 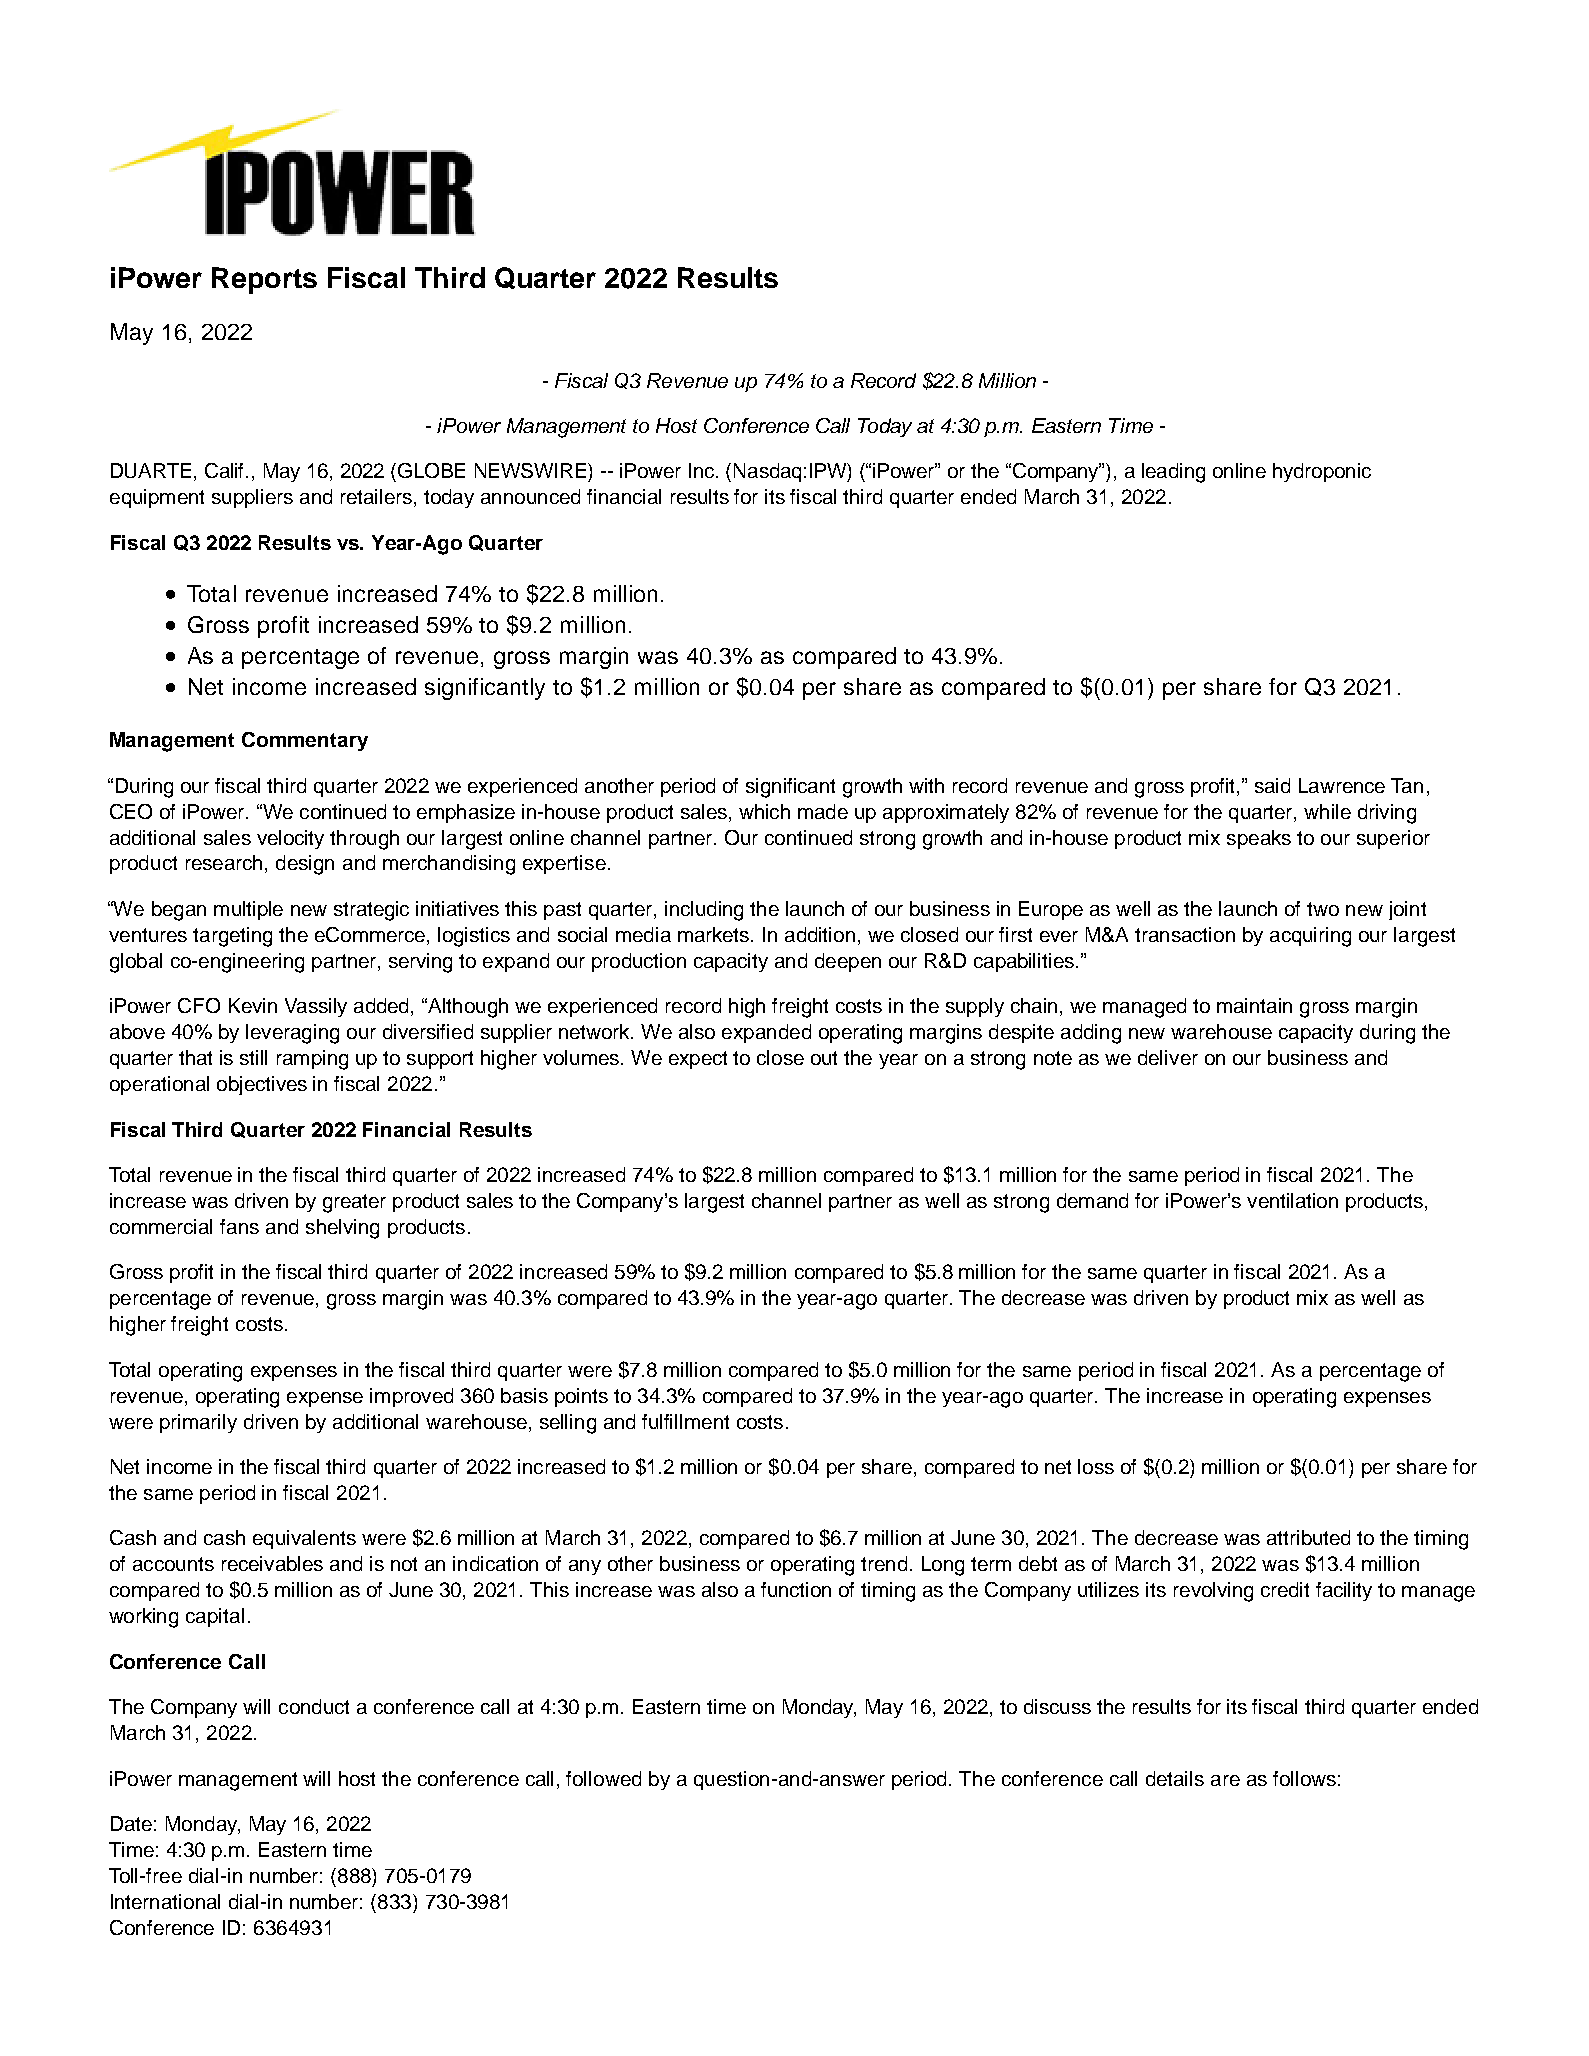 What do you see at coordinates (1272, 785) in the image?
I see `said` at bounding box center [1272, 785].
